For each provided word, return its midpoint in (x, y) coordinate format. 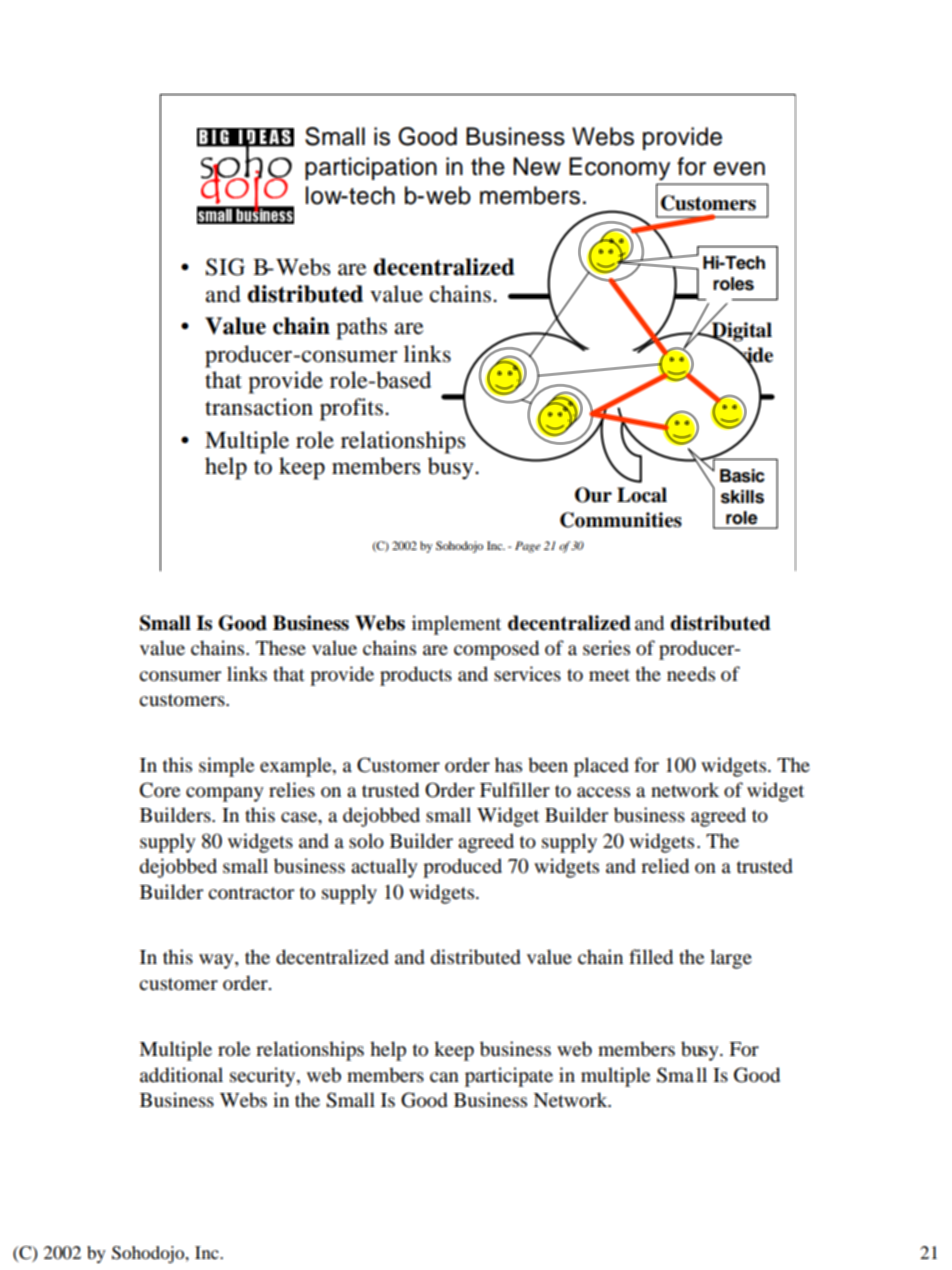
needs (691, 674)
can (444, 1077)
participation (371, 168)
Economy (619, 169)
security (264, 1077)
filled (651, 957)
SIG (225, 267)
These (281, 648)
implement (456, 625)
